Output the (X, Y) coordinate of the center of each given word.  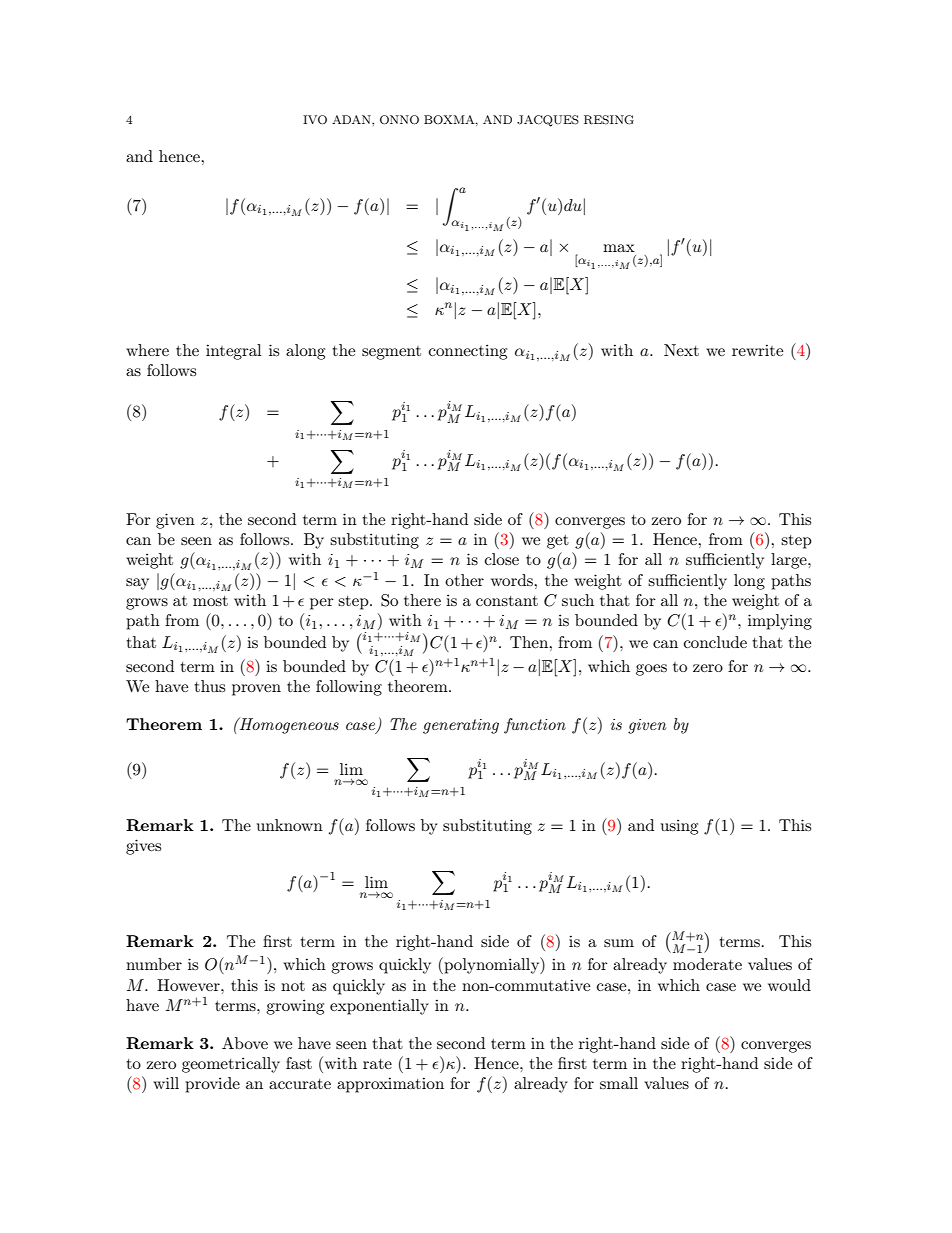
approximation (390, 1085)
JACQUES (548, 121)
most (210, 601)
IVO (315, 120)
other (464, 580)
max (619, 248)
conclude (715, 642)
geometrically (231, 1065)
